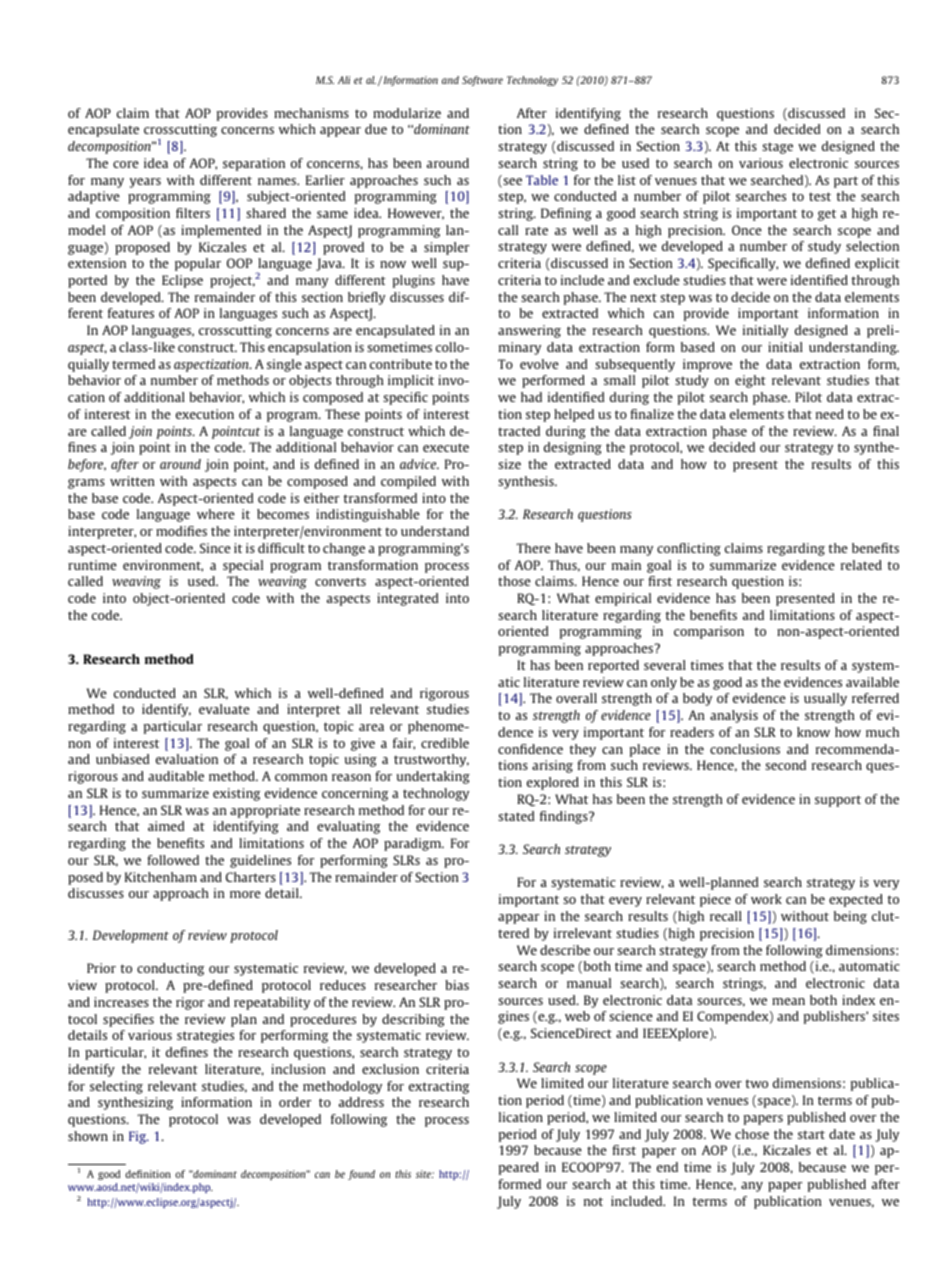 This page has height=1270, width=952. What do you see at coordinates (811, 1134) in the page?
I see `start` at bounding box center [811, 1134].
